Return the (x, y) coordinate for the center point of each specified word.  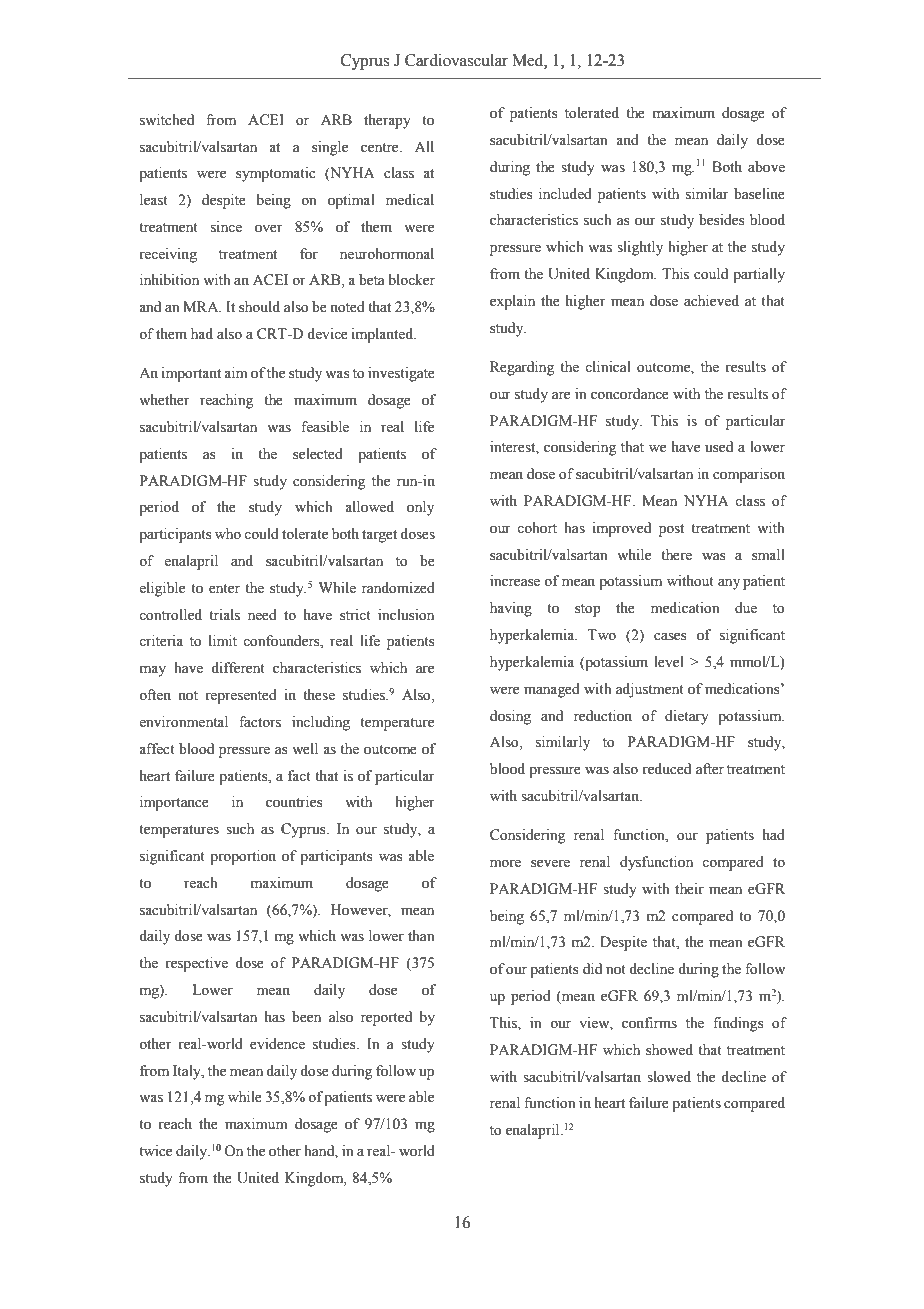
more (505, 863)
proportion (243, 857)
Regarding (522, 368)
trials (224, 615)
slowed (669, 1077)
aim (236, 372)
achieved (711, 301)
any (729, 584)
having (511, 609)
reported (386, 1018)
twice (155, 1151)
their (689, 889)
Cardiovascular (456, 60)
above (766, 167)
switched (167, 120)
